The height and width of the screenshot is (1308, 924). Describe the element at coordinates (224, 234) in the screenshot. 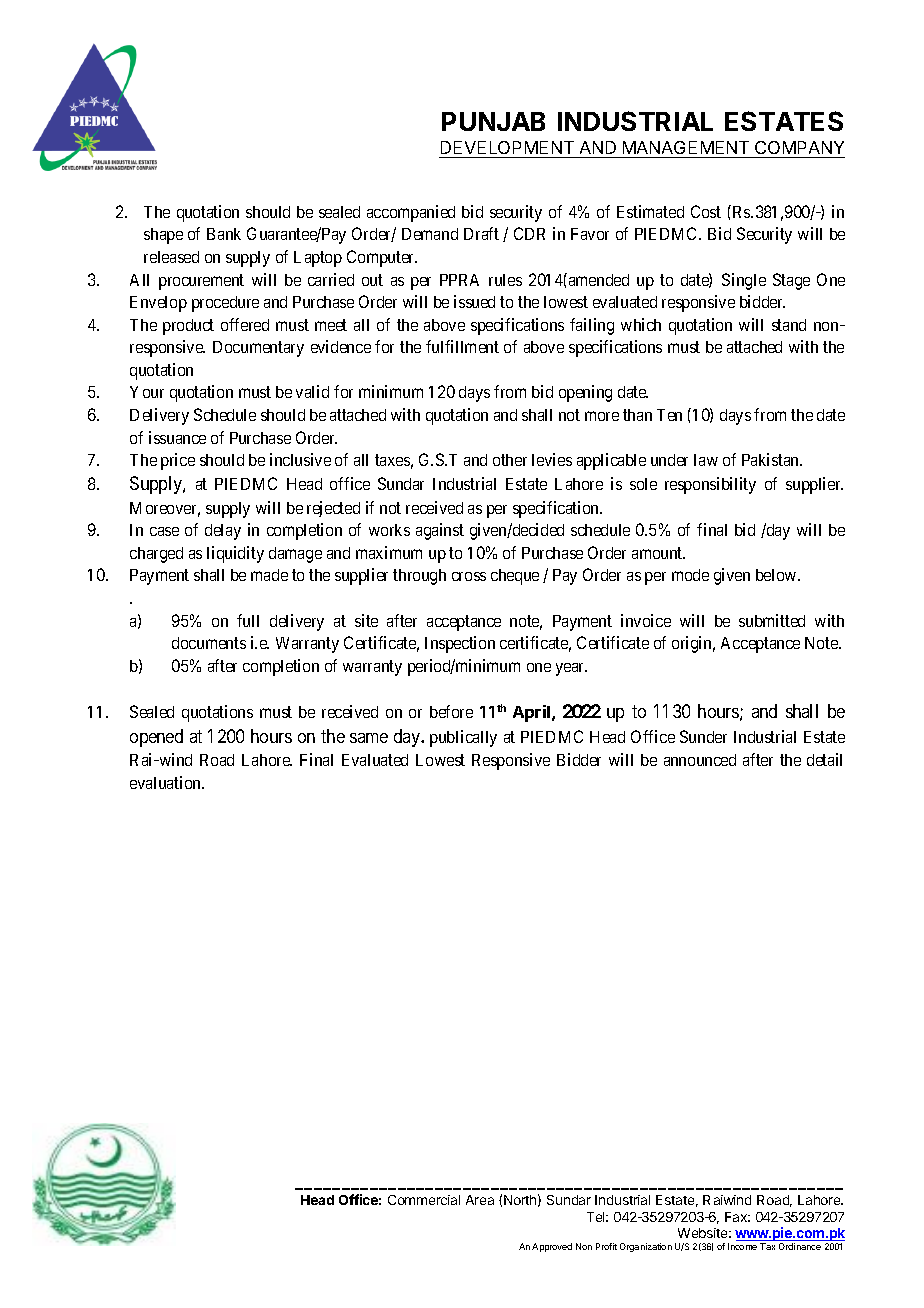

I see `Bank` at that location.
